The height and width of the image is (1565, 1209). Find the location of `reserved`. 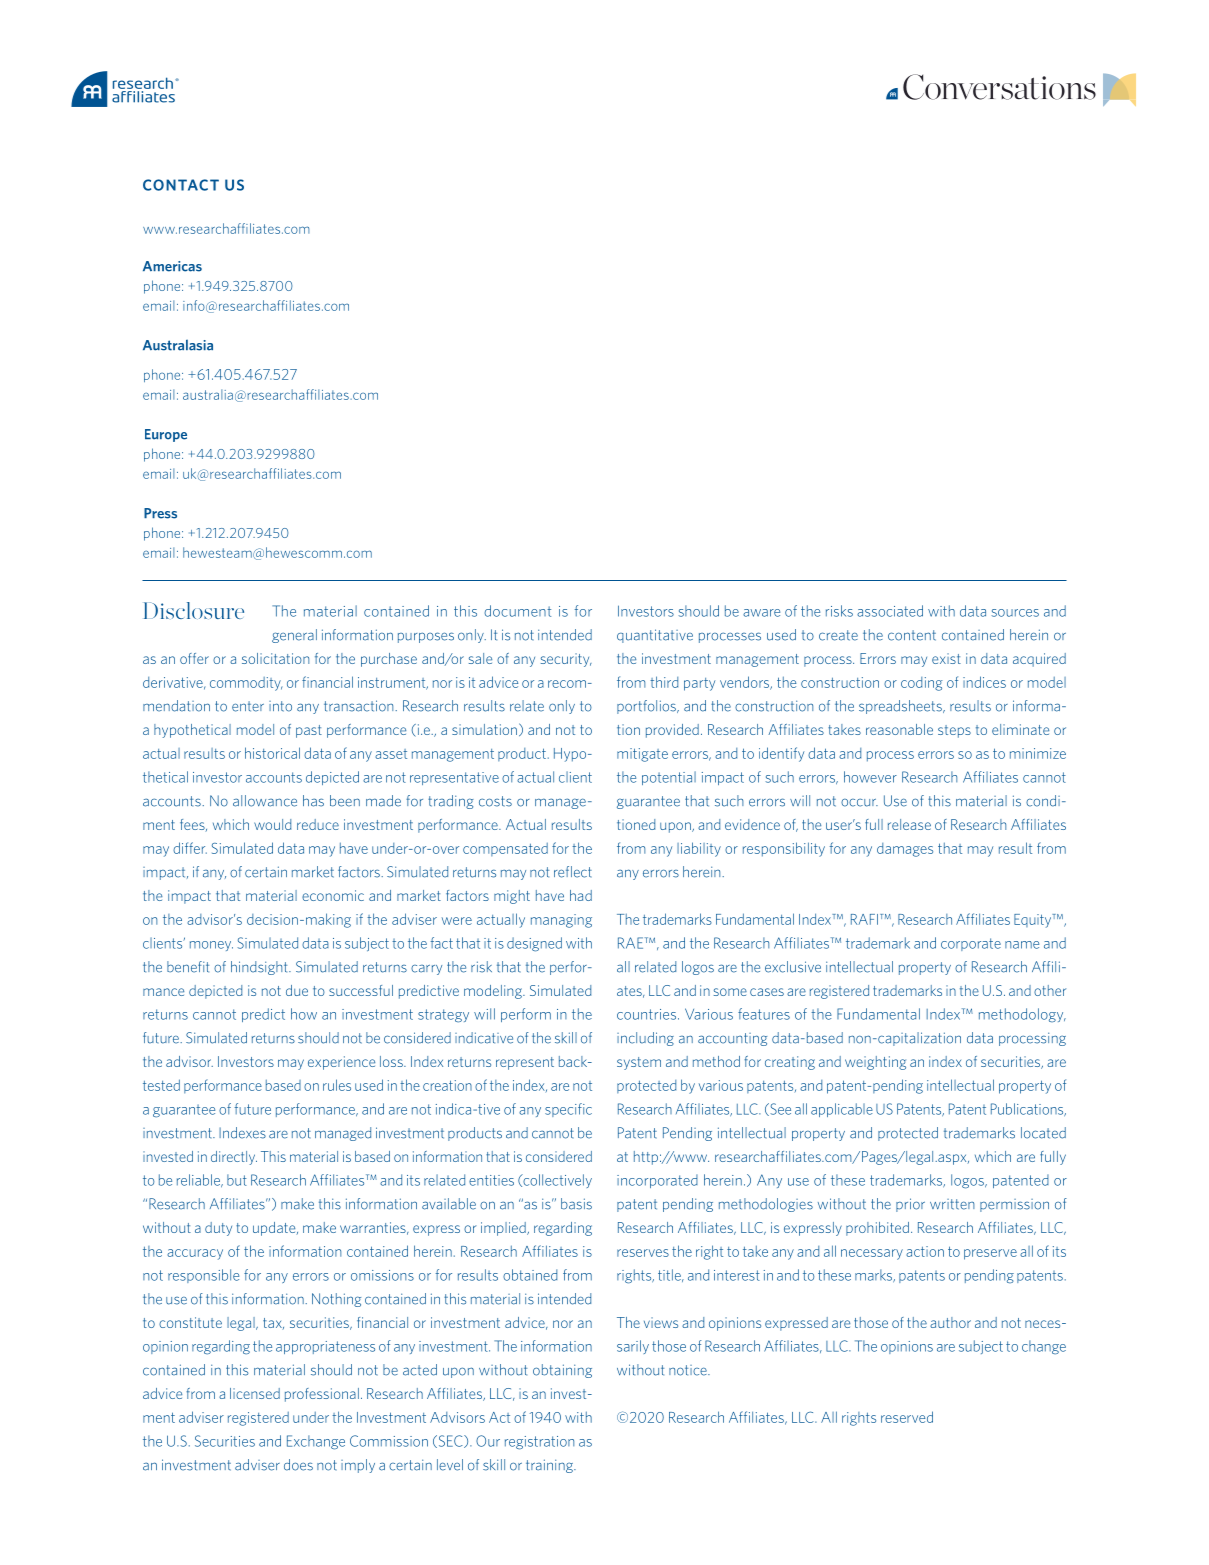

reserved is located at coordinates (907, 1417).
